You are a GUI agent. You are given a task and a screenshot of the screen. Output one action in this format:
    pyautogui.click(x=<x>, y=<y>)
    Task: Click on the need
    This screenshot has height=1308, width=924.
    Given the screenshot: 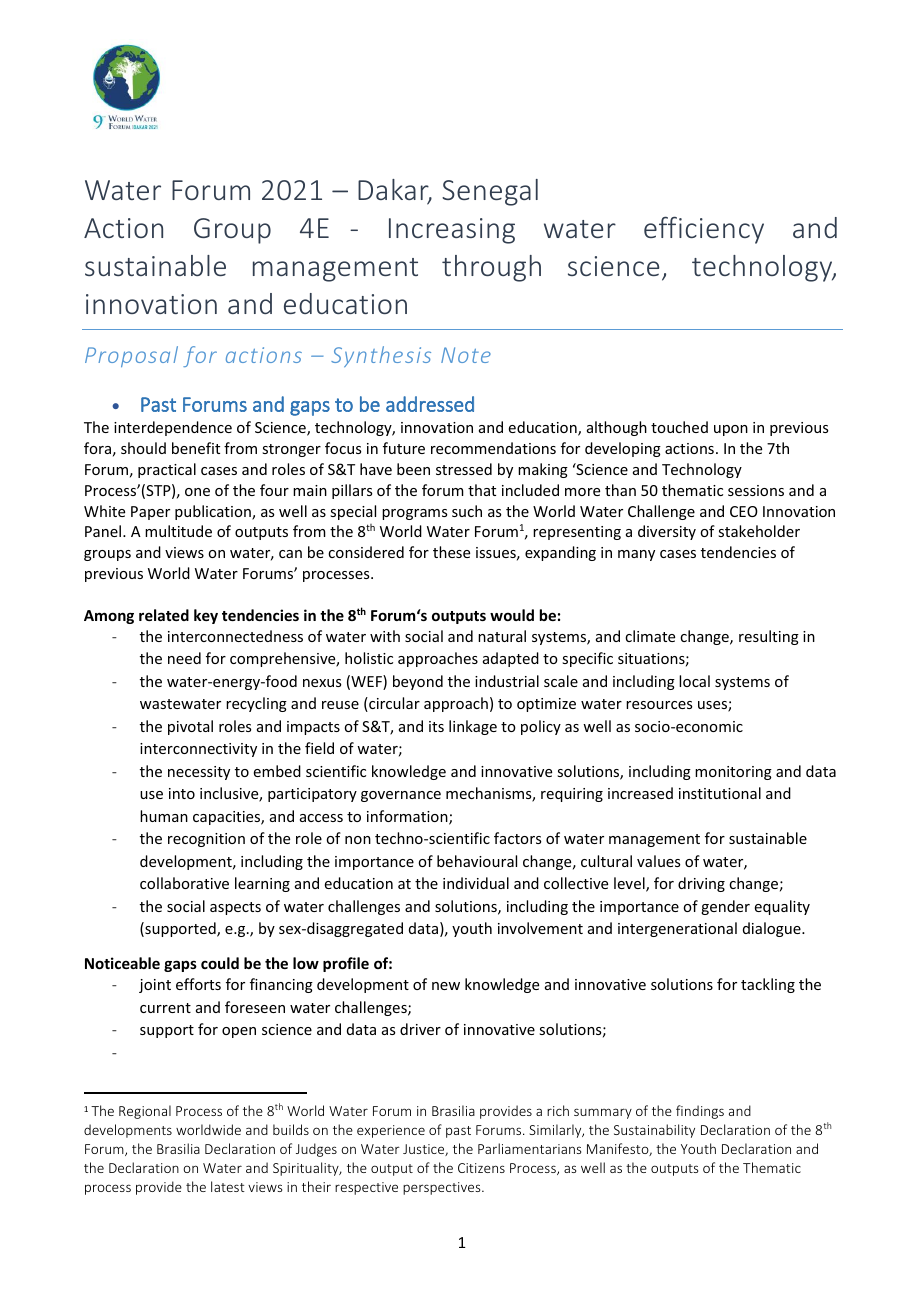 What is the action you would take?
    pyautogui.click(x=184, y=658)
